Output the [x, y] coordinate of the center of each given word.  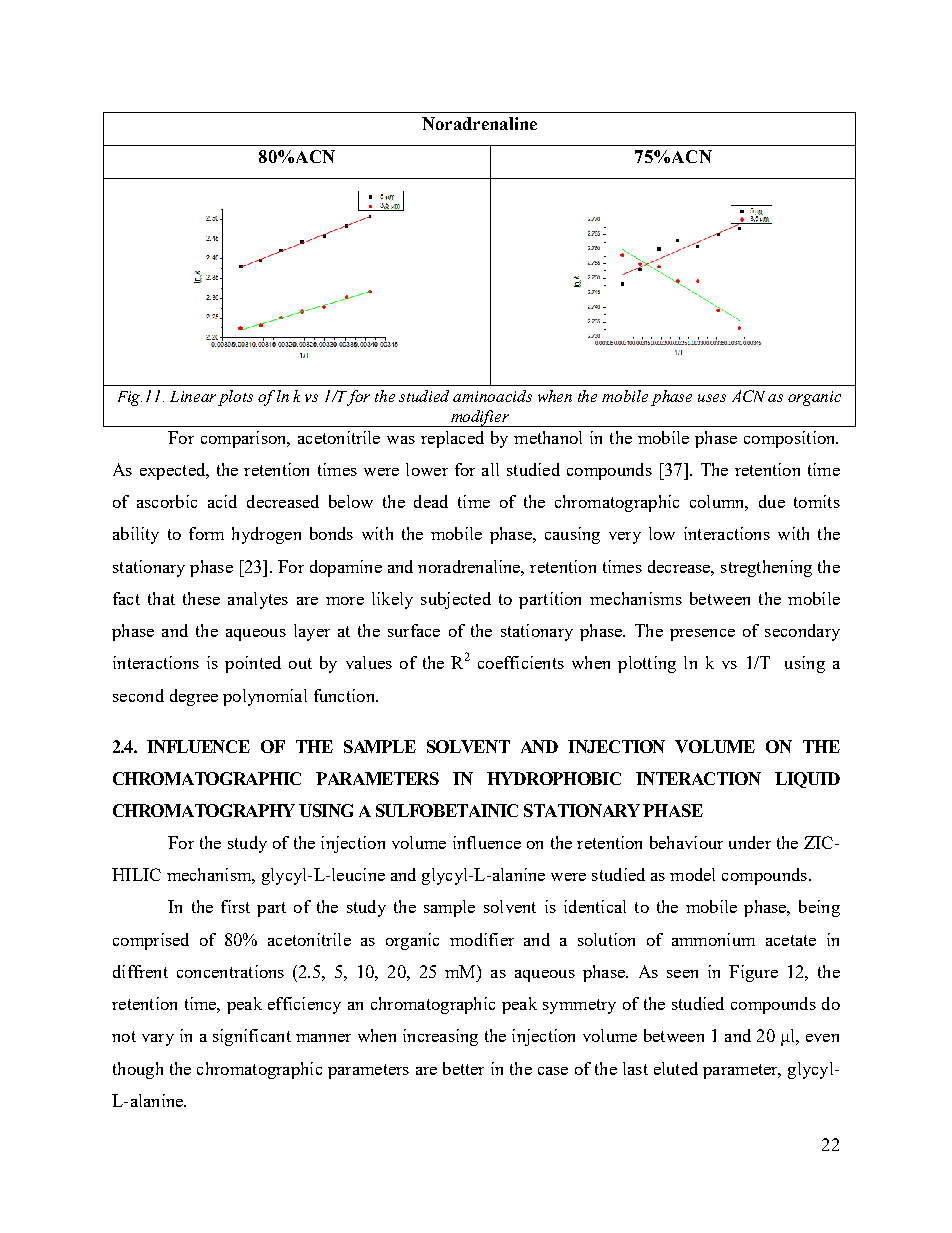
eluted [676, 1068]
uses [712, 398]
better [463, 1068]
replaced [452, 439]
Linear [193, 396]
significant [252, 1037]
